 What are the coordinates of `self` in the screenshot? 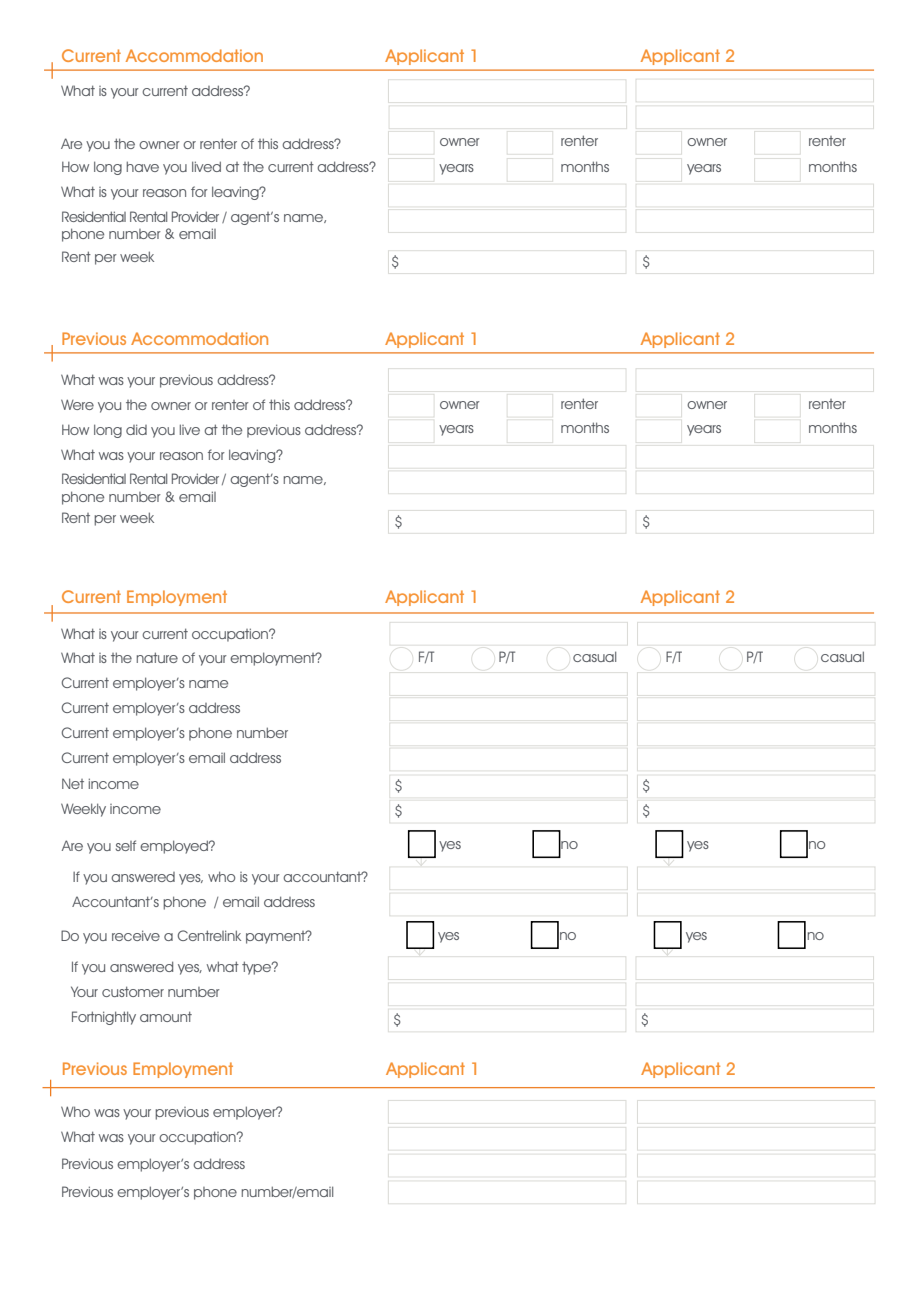 It's located at (126, 845).
